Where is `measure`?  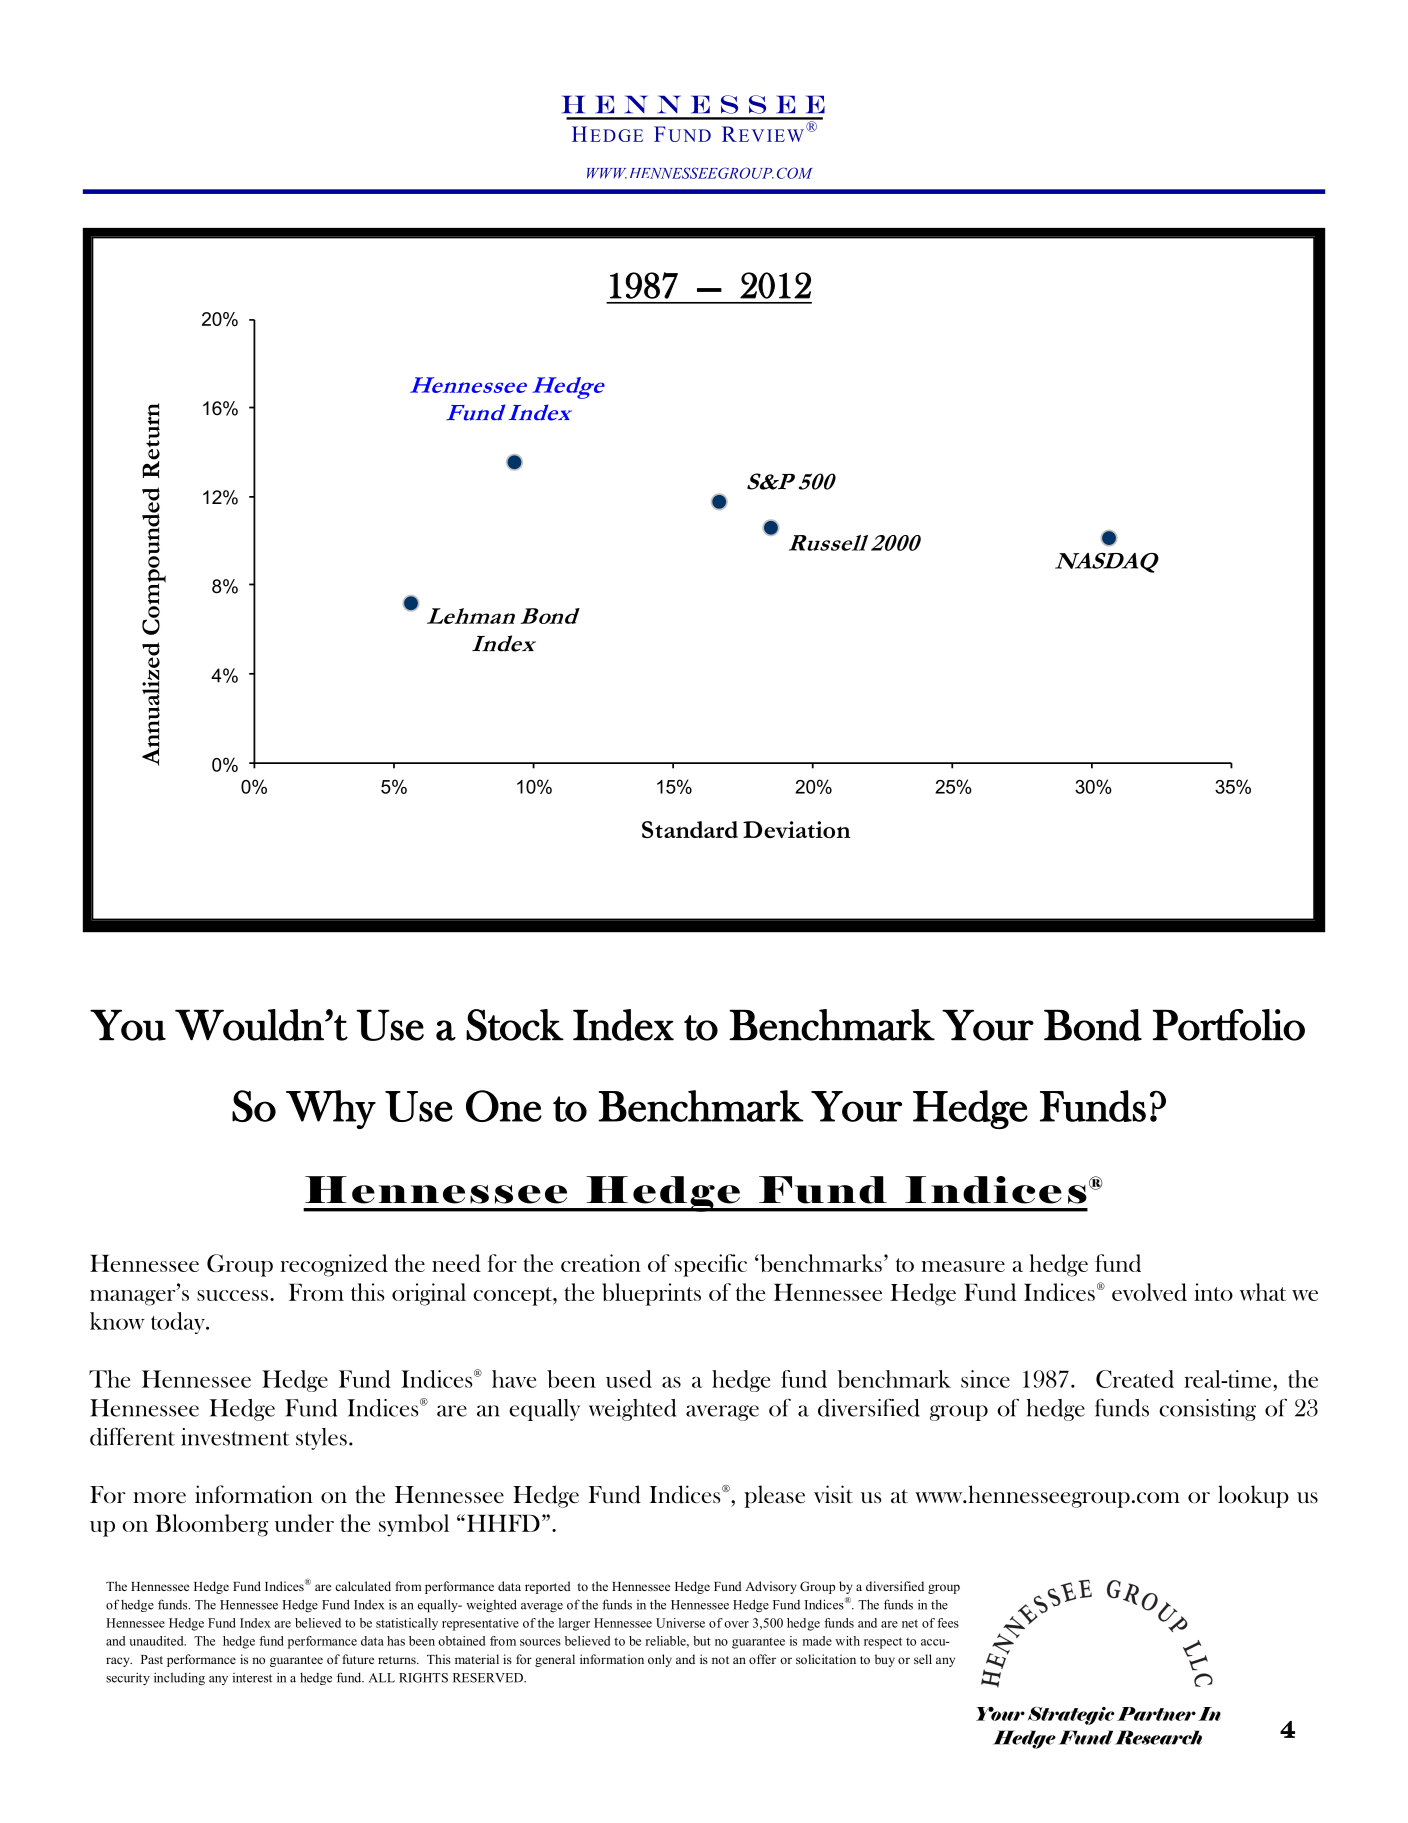
measure is located at coordinates (963, 1266).
